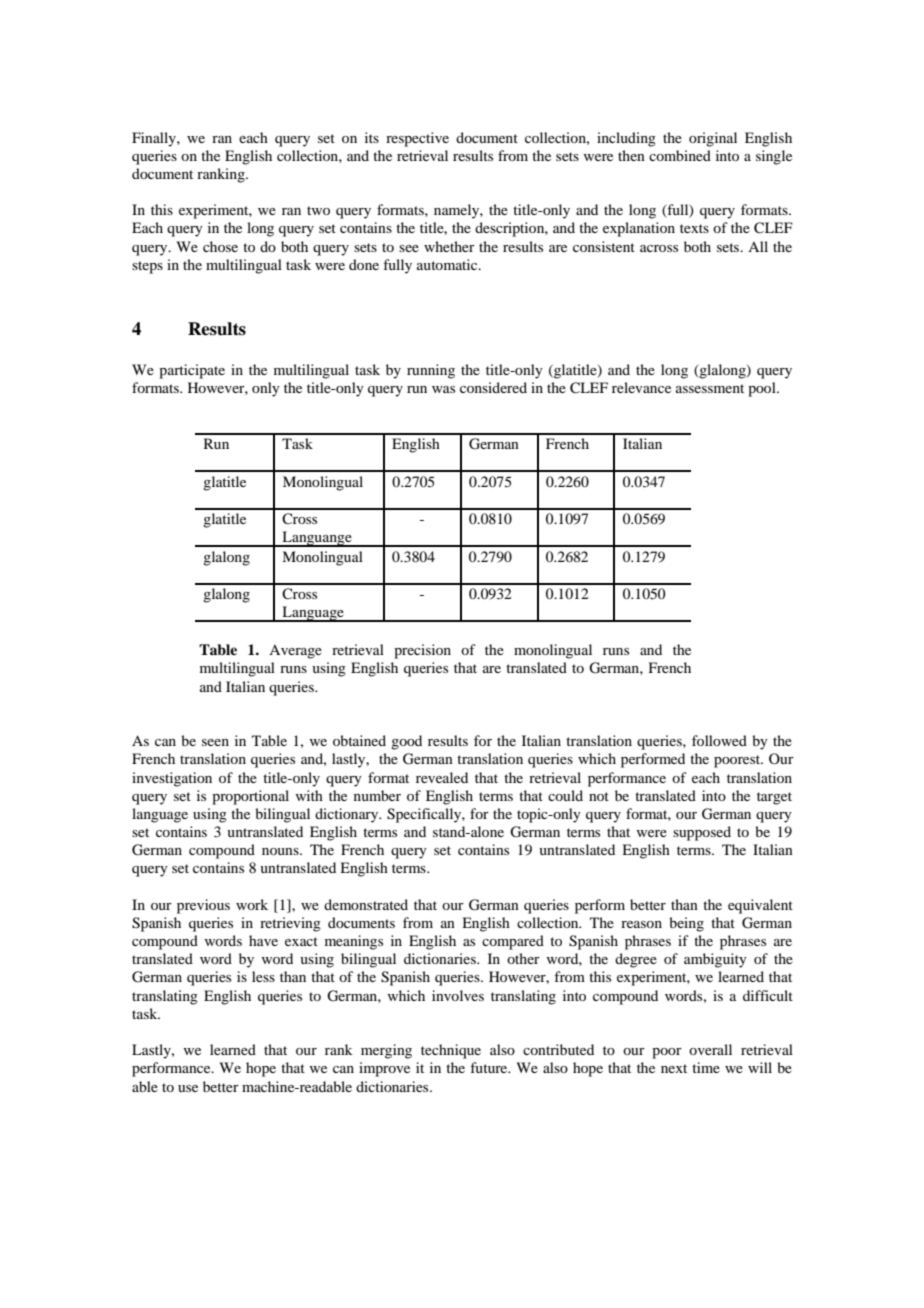  I want to click on followed, so click(719, 740).
